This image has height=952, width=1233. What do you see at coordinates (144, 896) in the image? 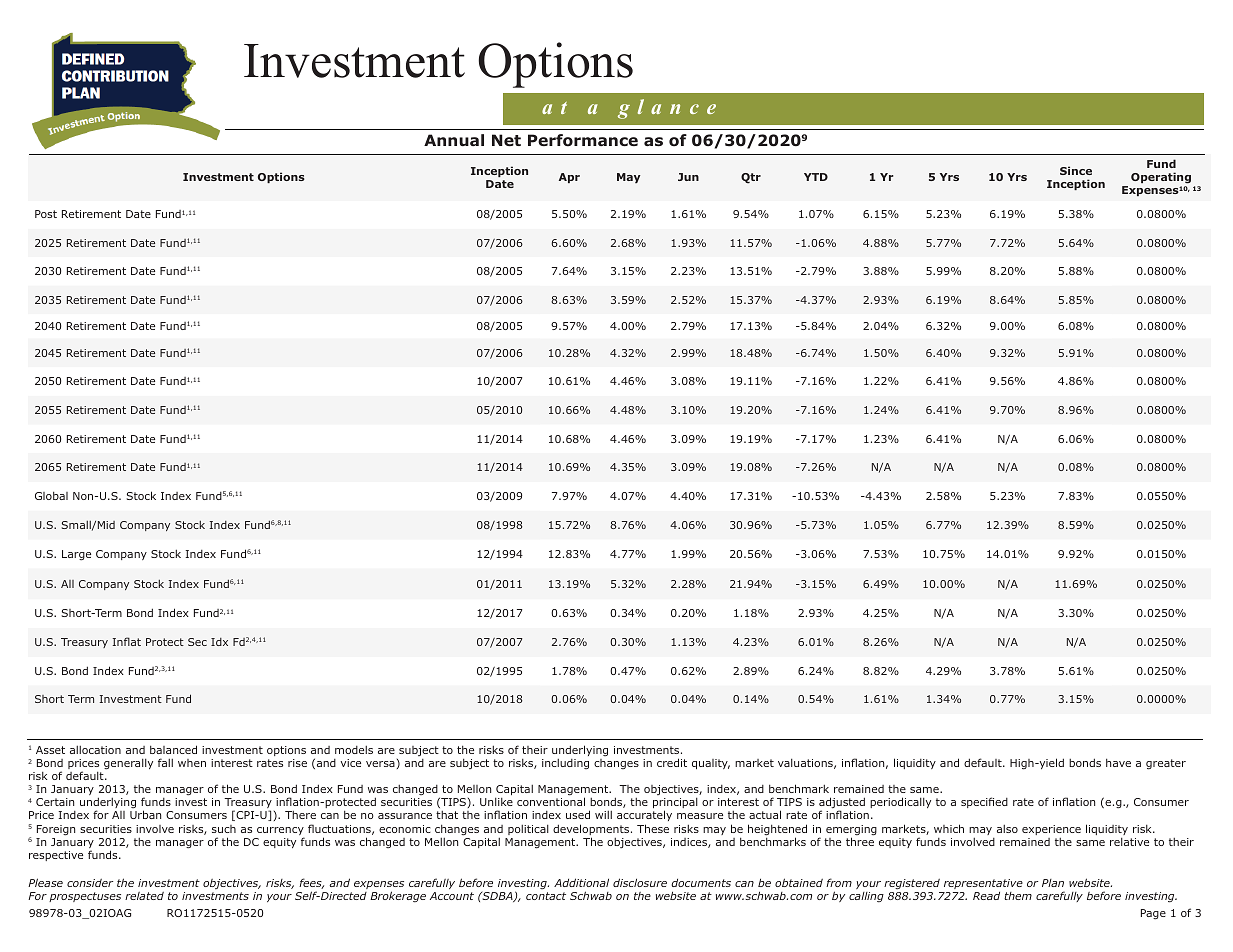
I see `related` at bounding box center [144, 896].
